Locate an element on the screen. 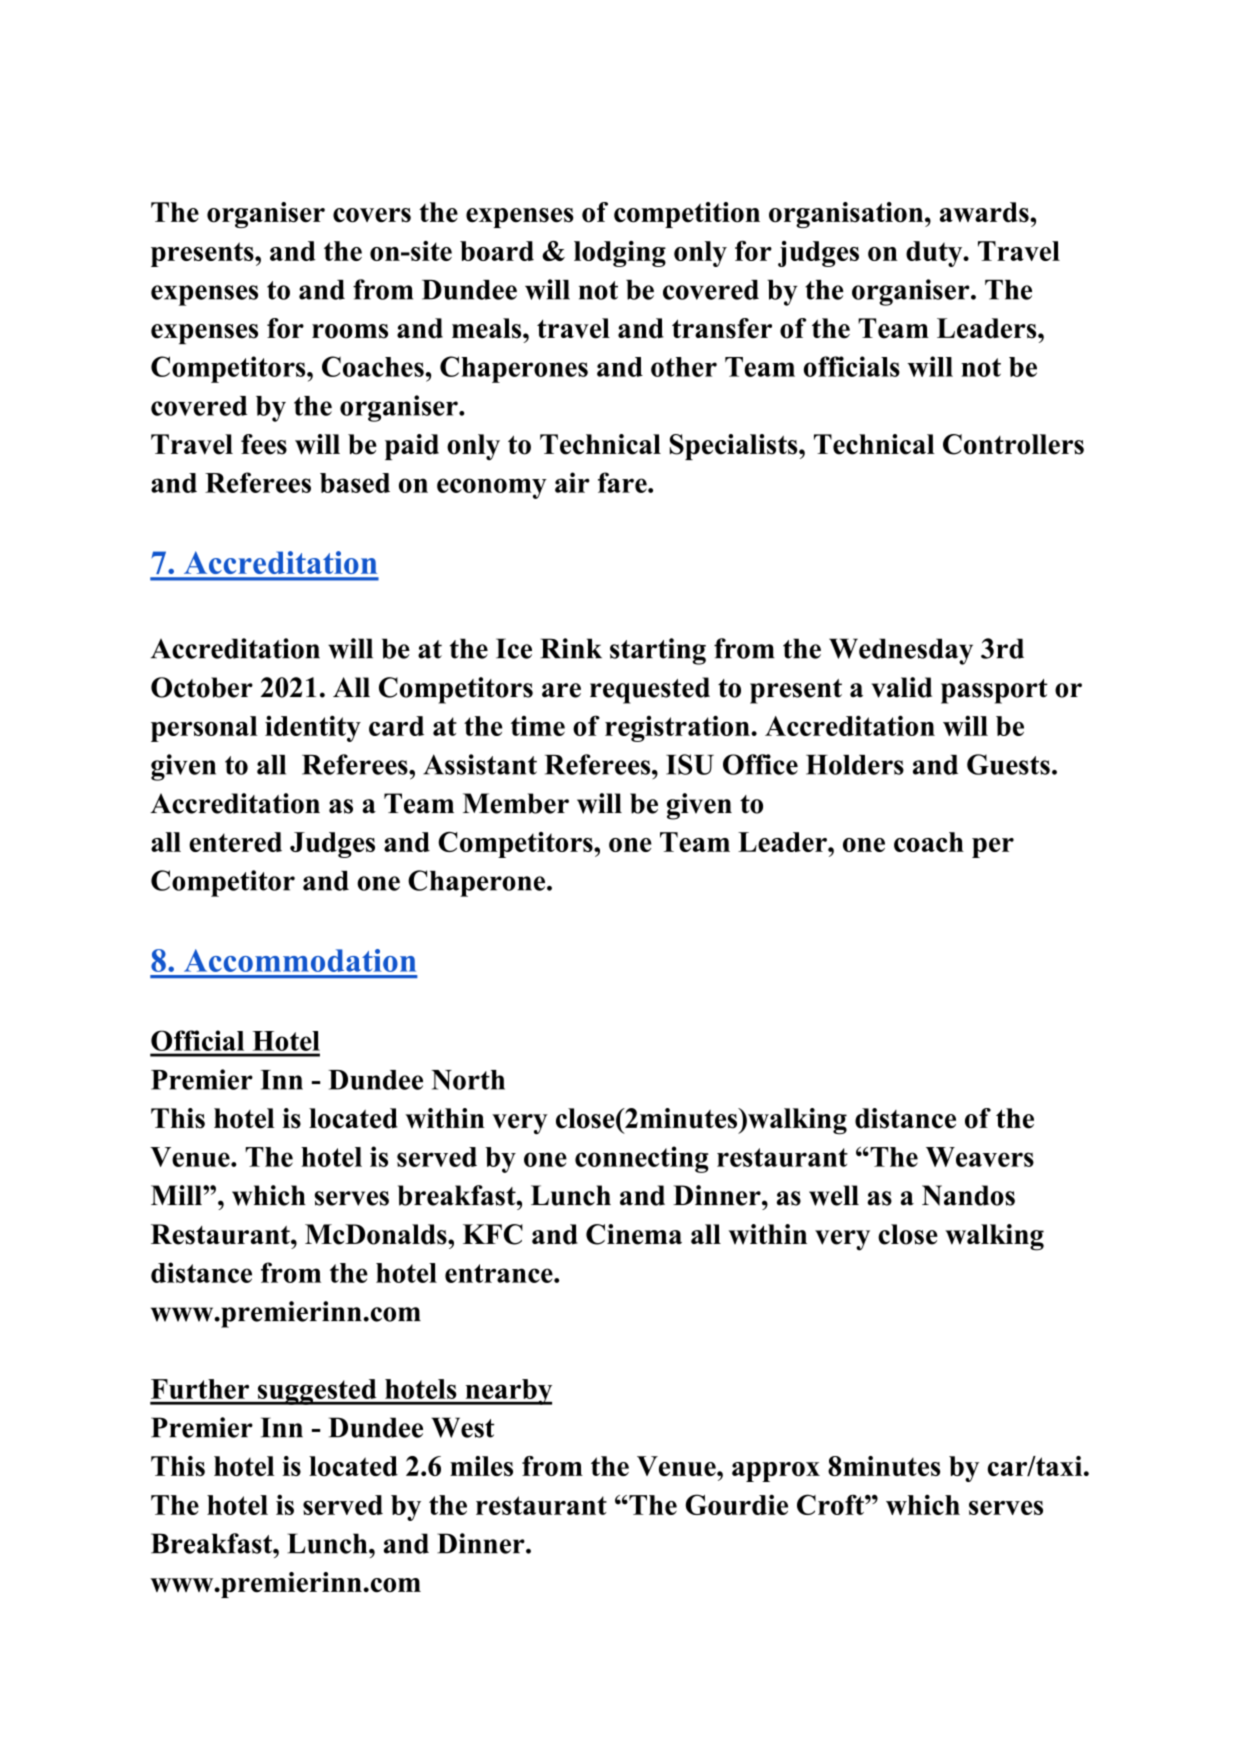 The height and width of the screenshot is (1758, 1243). lodging is located at coordinates (620, 254).
